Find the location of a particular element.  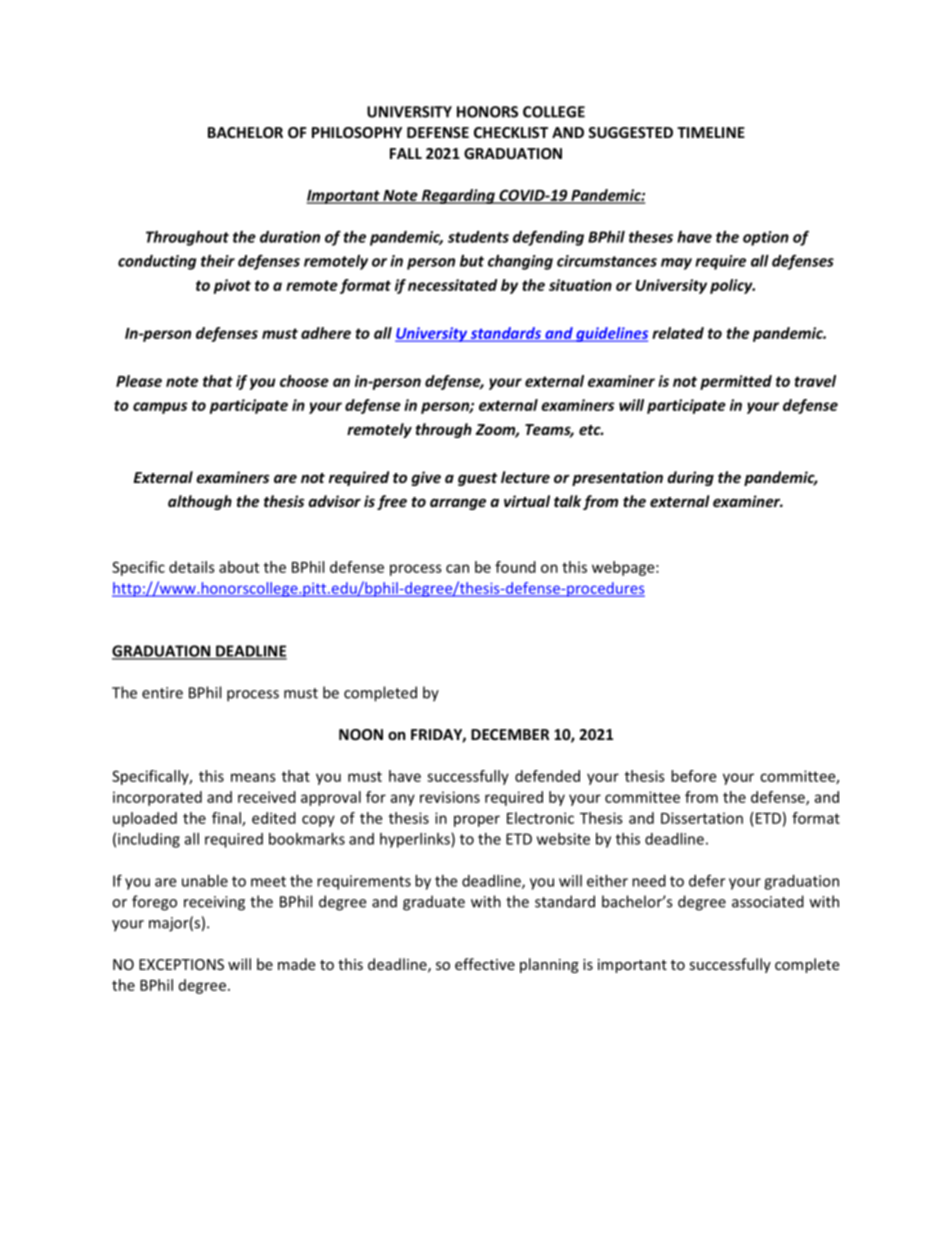

EXCEPTIONS is located at coordinates (181, 964).
